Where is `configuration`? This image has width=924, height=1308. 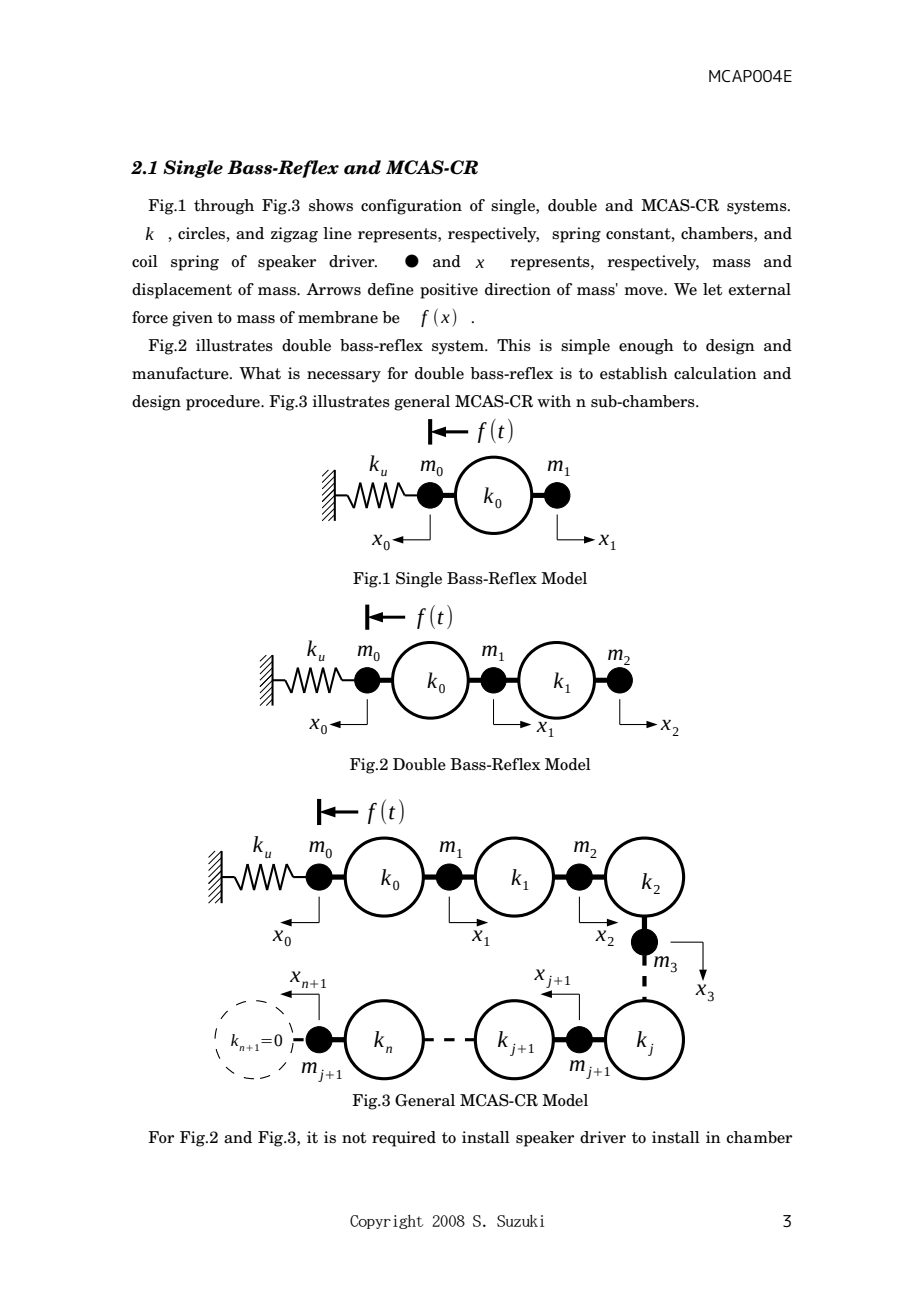 configuration is located at coordinates (411, 207).
